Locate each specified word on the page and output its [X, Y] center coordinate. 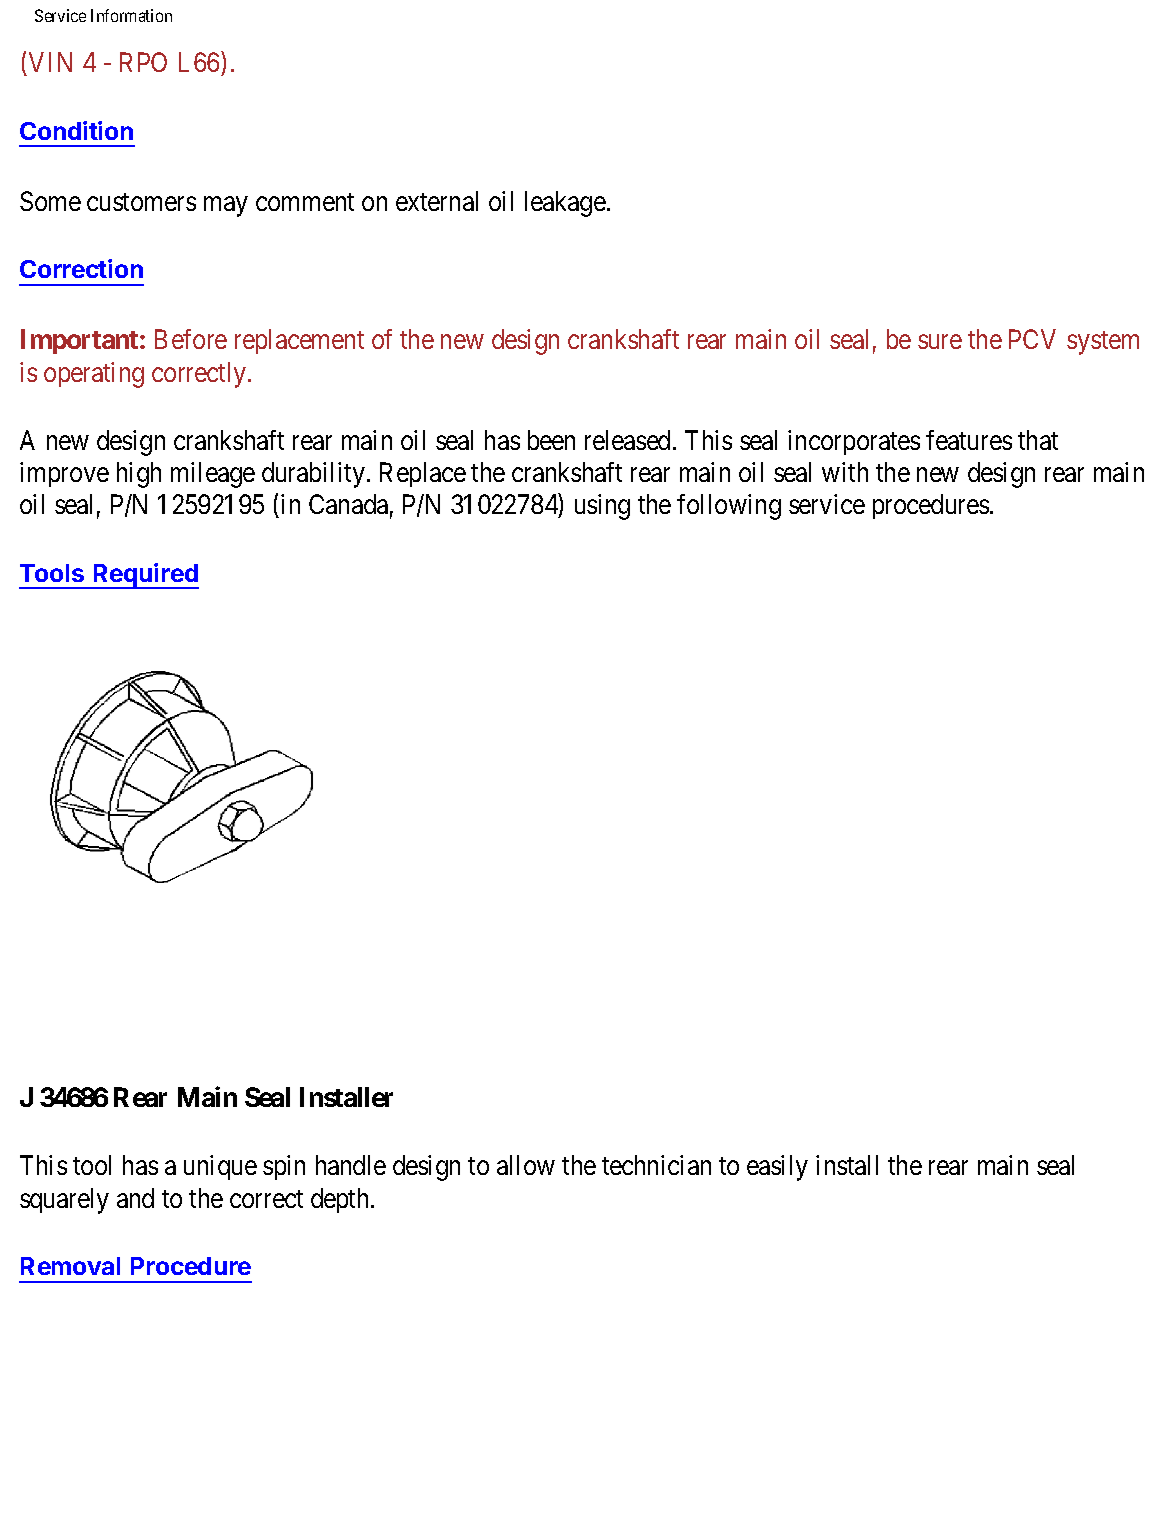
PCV [1032, 339]
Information [131, 15]
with [845, 472]
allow [526, 1165]
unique [220, 1167]
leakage [565, 204]
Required [145, 576]
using [602, 507]
